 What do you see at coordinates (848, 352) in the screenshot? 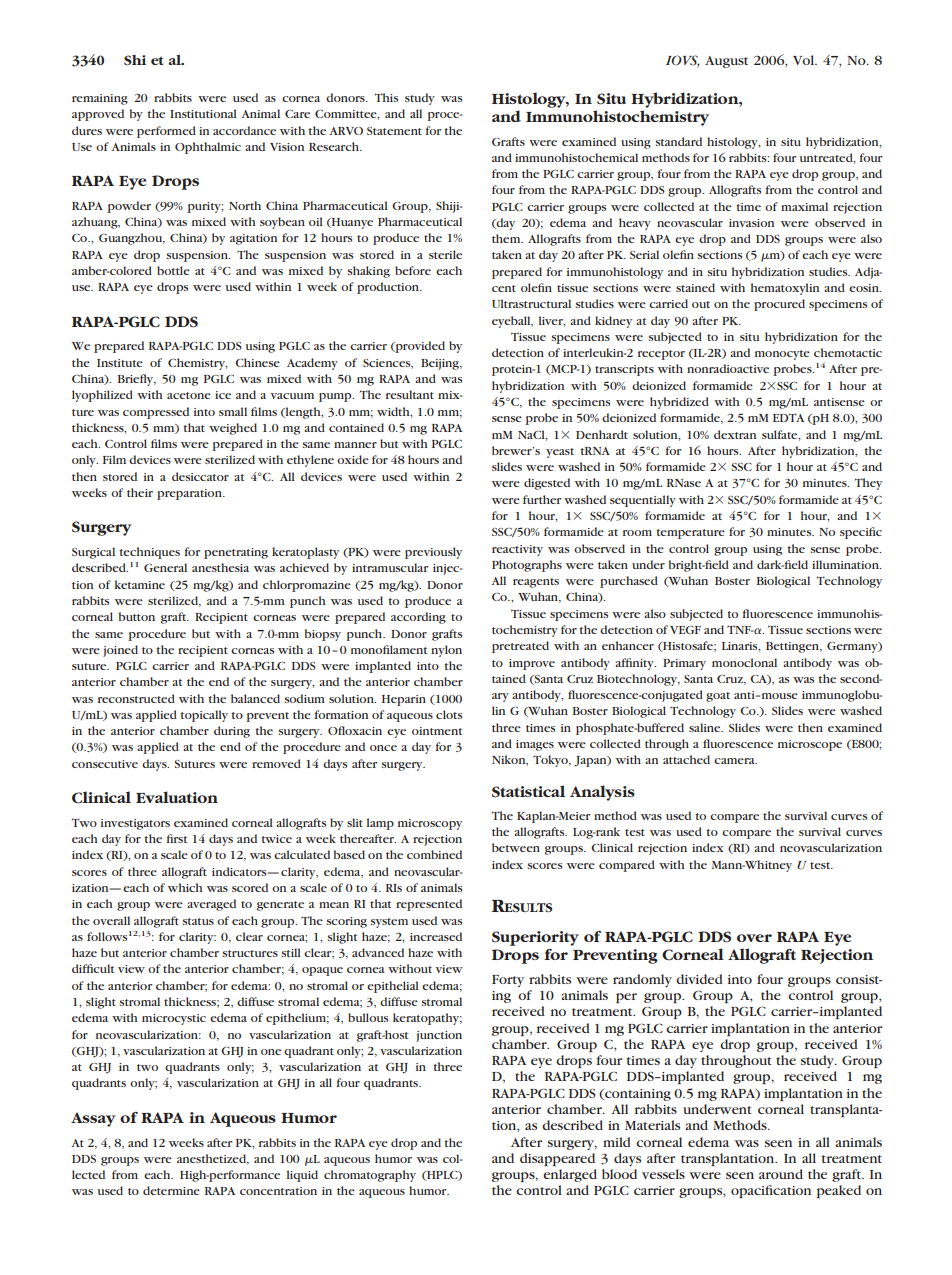
I see `chemotactic` at bounding box center [848, 352].
